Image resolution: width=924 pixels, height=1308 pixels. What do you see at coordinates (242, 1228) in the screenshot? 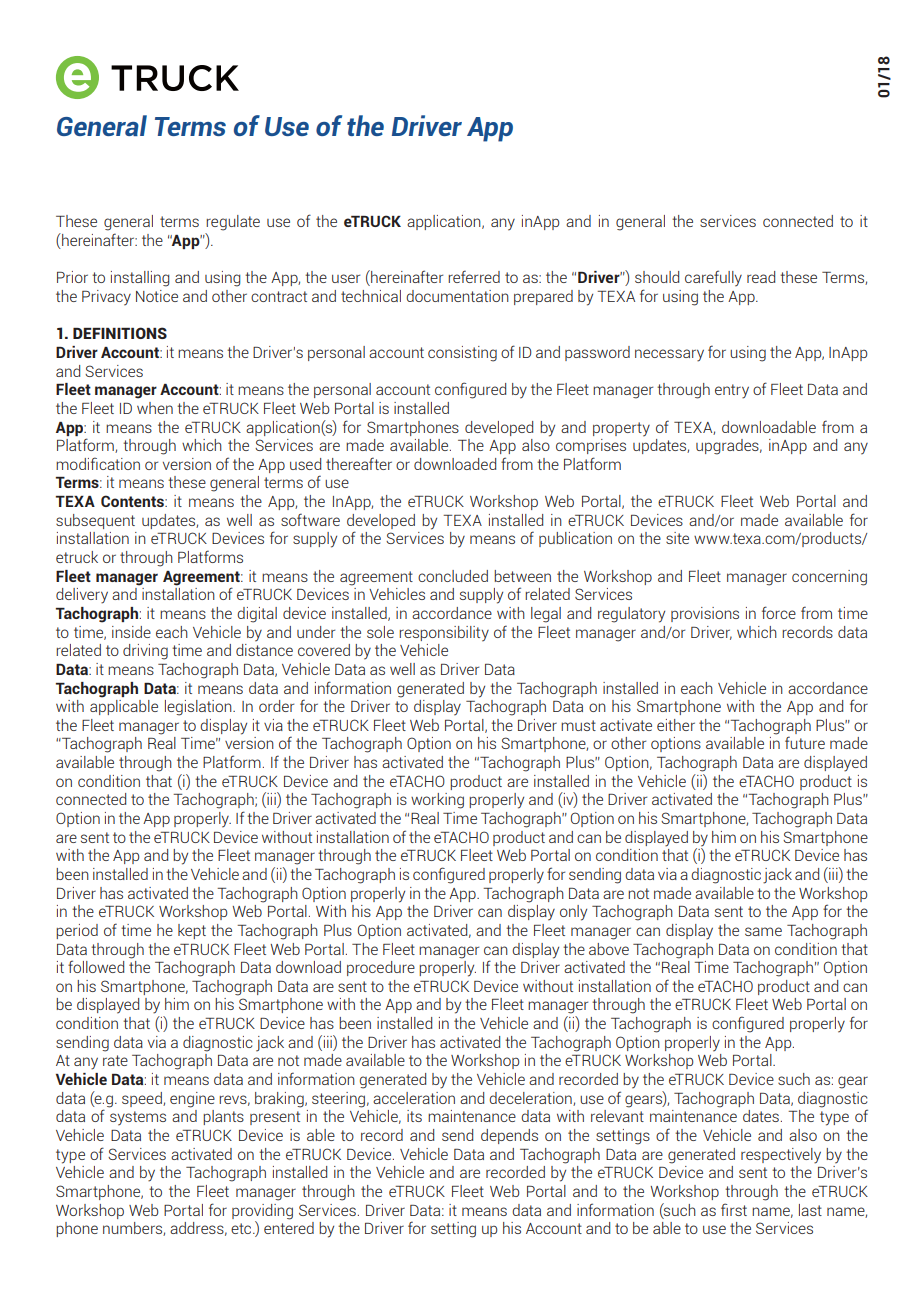
I see `etc` at bounding box center [242, 1228].
